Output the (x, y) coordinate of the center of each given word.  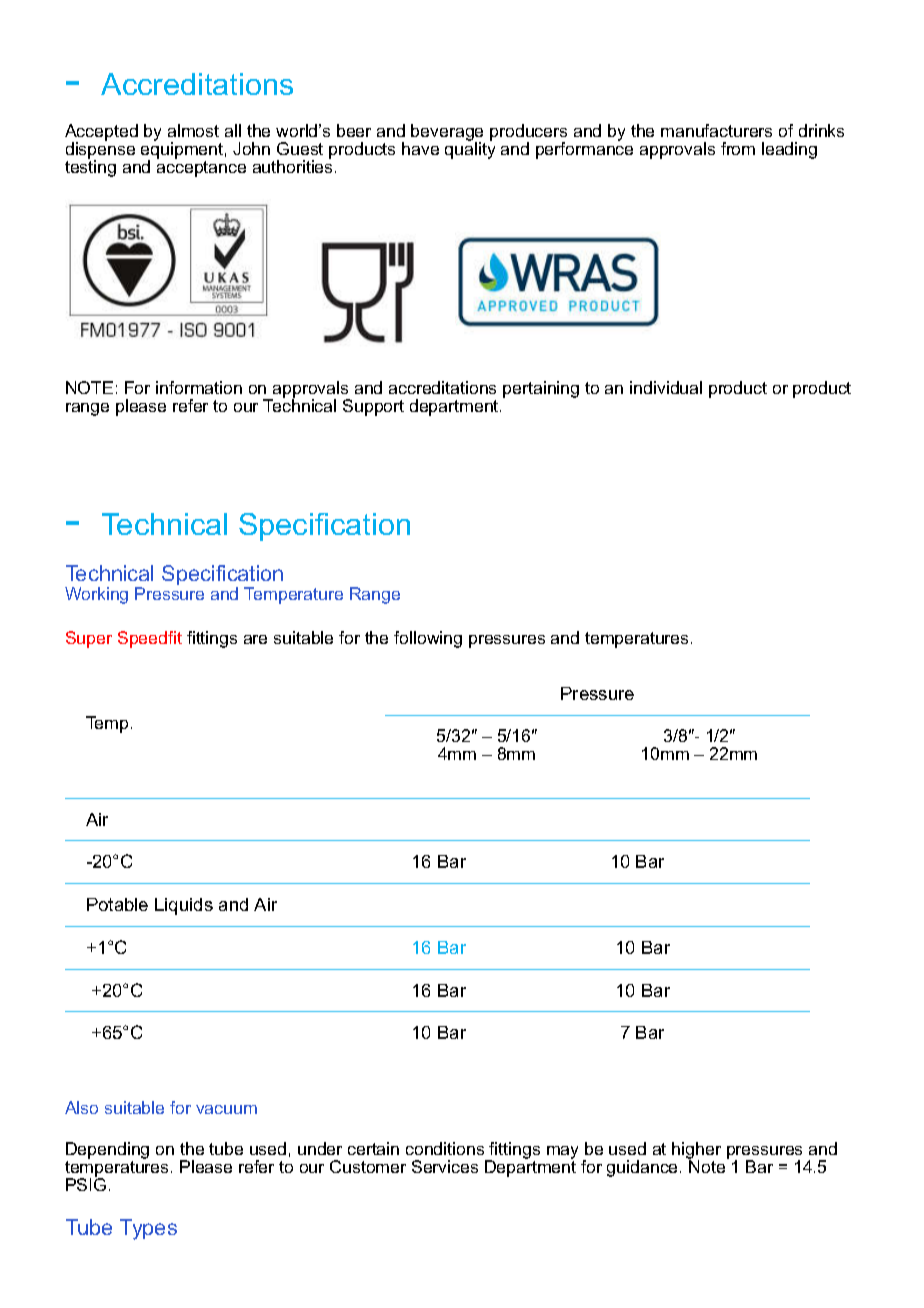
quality (470, 149)
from (738, 148)
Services (445, 1166)
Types (148, 1229)
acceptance (201, 167)
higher (696, 1152)
